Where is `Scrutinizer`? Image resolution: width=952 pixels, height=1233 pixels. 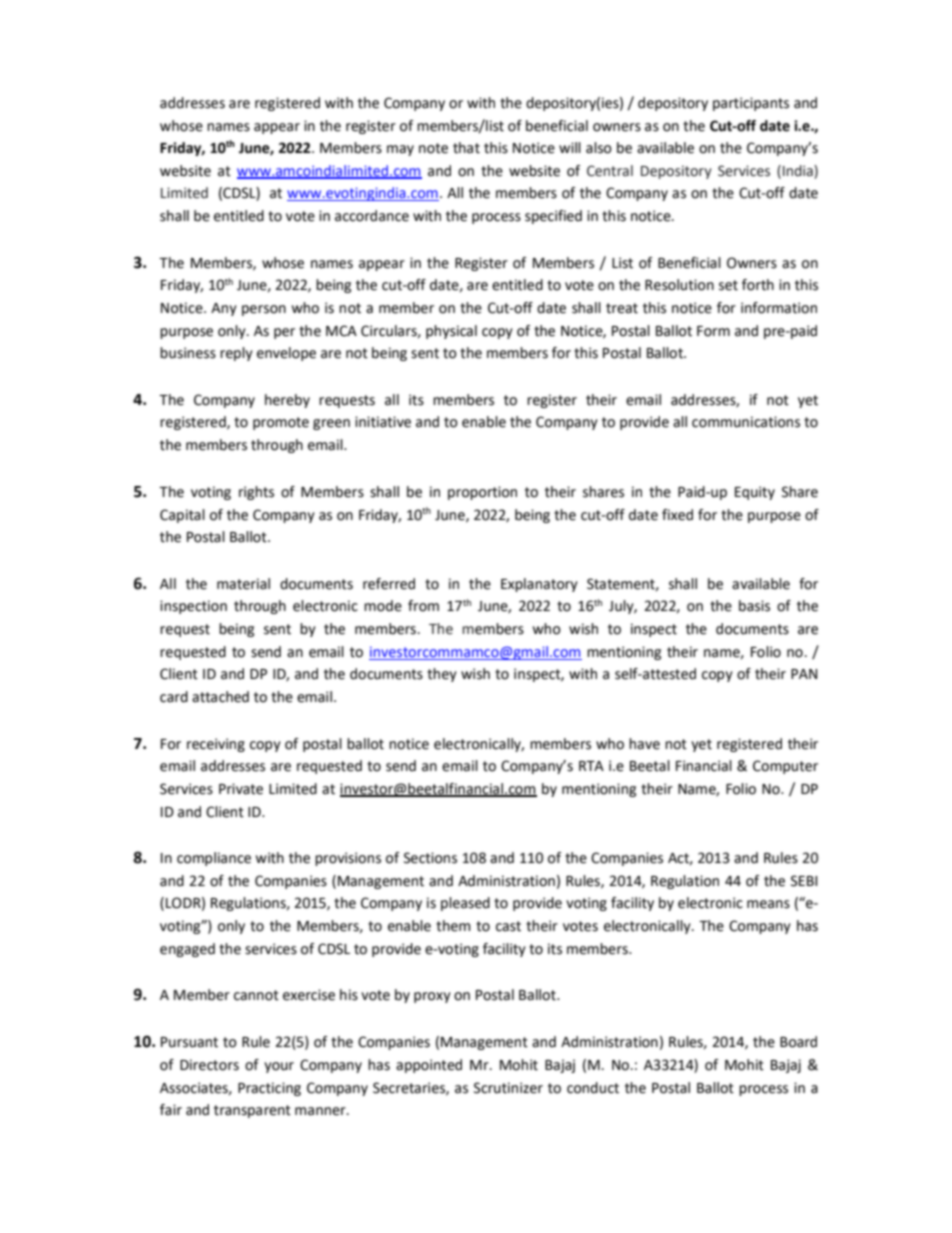
Scrutinizer is located at coordinates (508, 1088).
